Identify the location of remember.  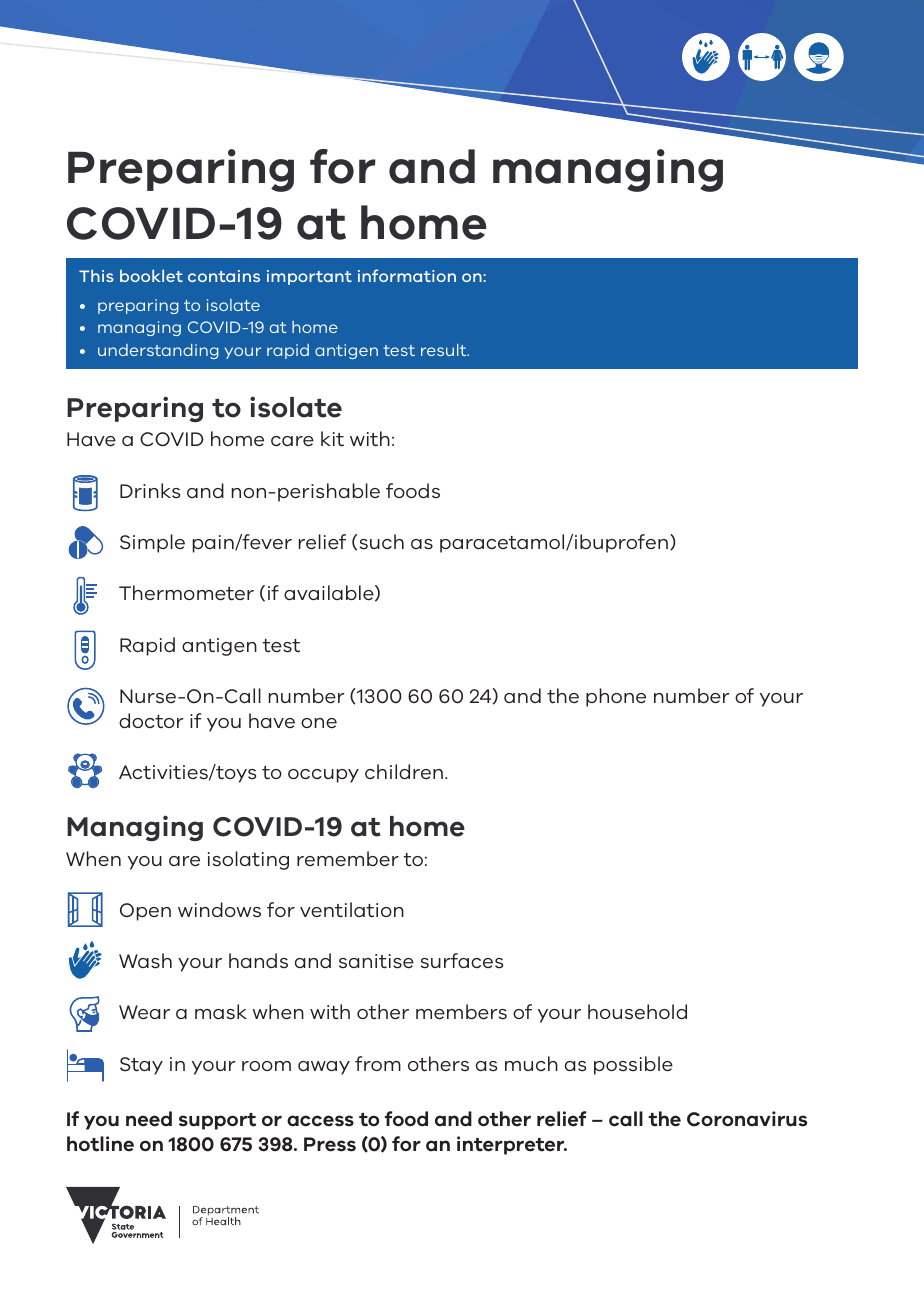
(348, 858).
